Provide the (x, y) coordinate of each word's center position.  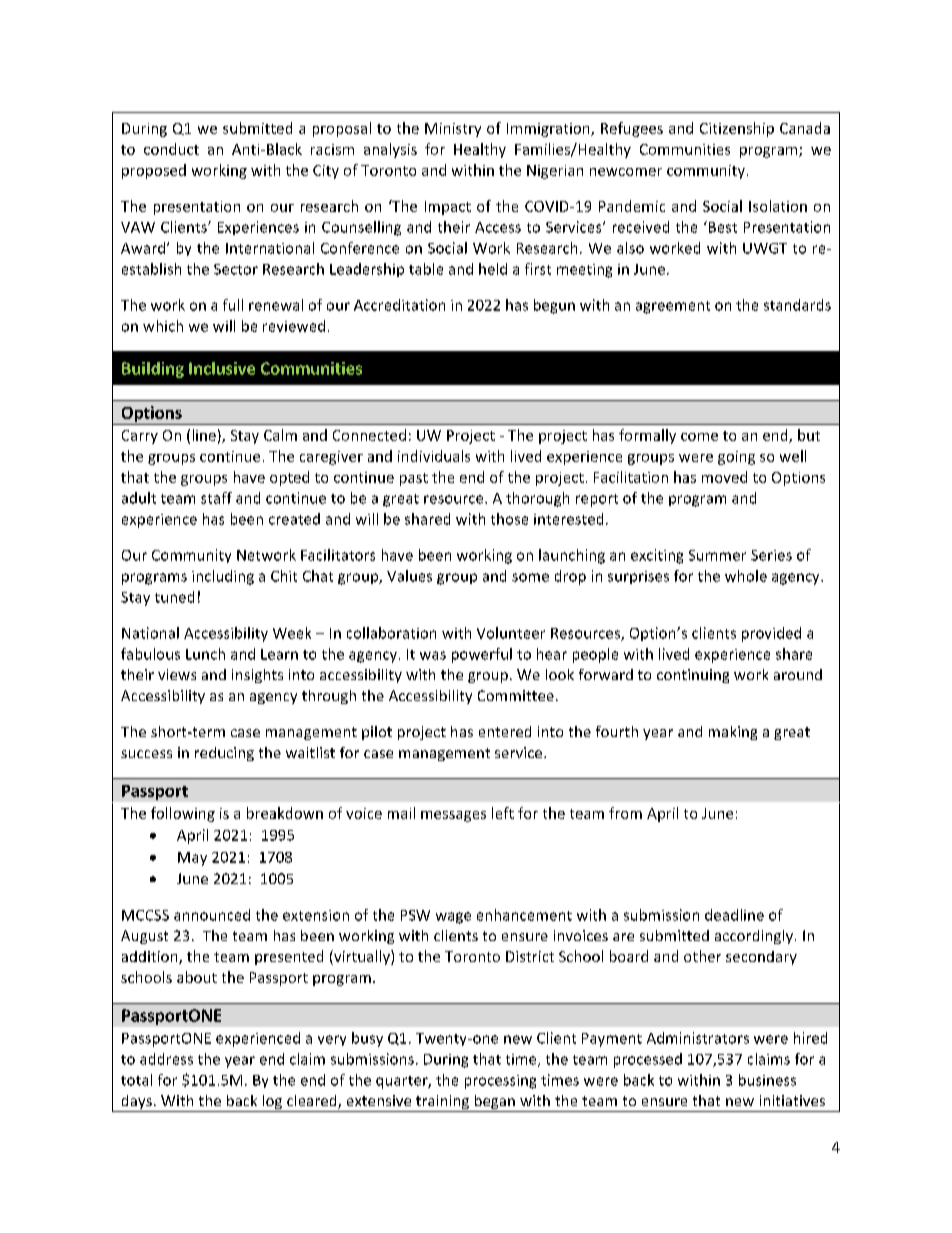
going (736, 458)
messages (453, 816)
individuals (434, 456)
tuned (174, 597)
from (625, 813)
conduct (171, 149)
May (192, 859)
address (166, 1059)
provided (771, 634)
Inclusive (222, 368)
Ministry (453, 130)
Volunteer (511, 633)
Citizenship (737, 129)
